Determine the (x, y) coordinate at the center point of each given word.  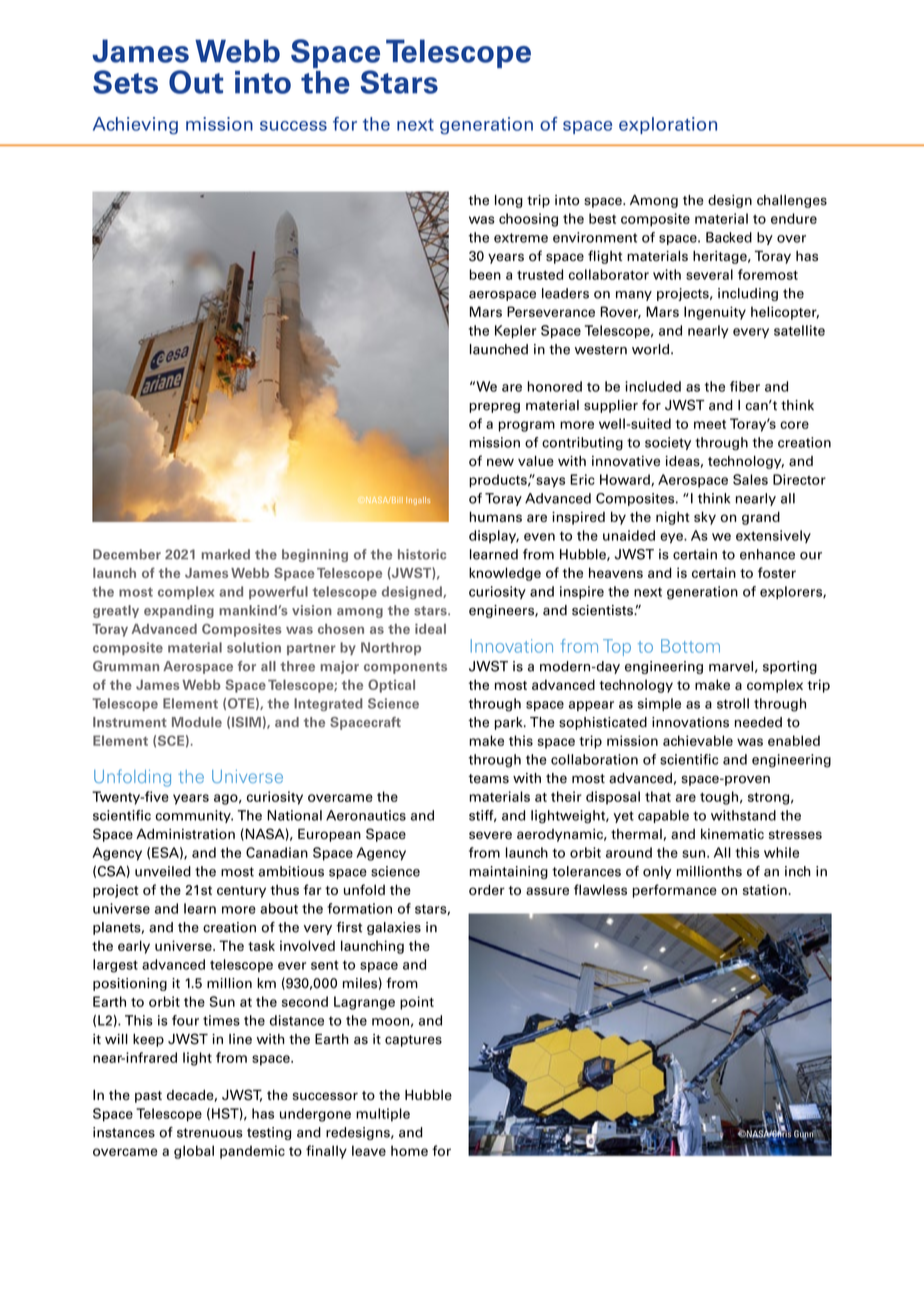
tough (719, 798)
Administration (185, 834)
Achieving (135, 126)
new (500, 462)
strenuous (210, 1133)
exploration (668, 125)
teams (488, 779)
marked (226, 554)
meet (710, 424)
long (509, 201)
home (409, 1150)
